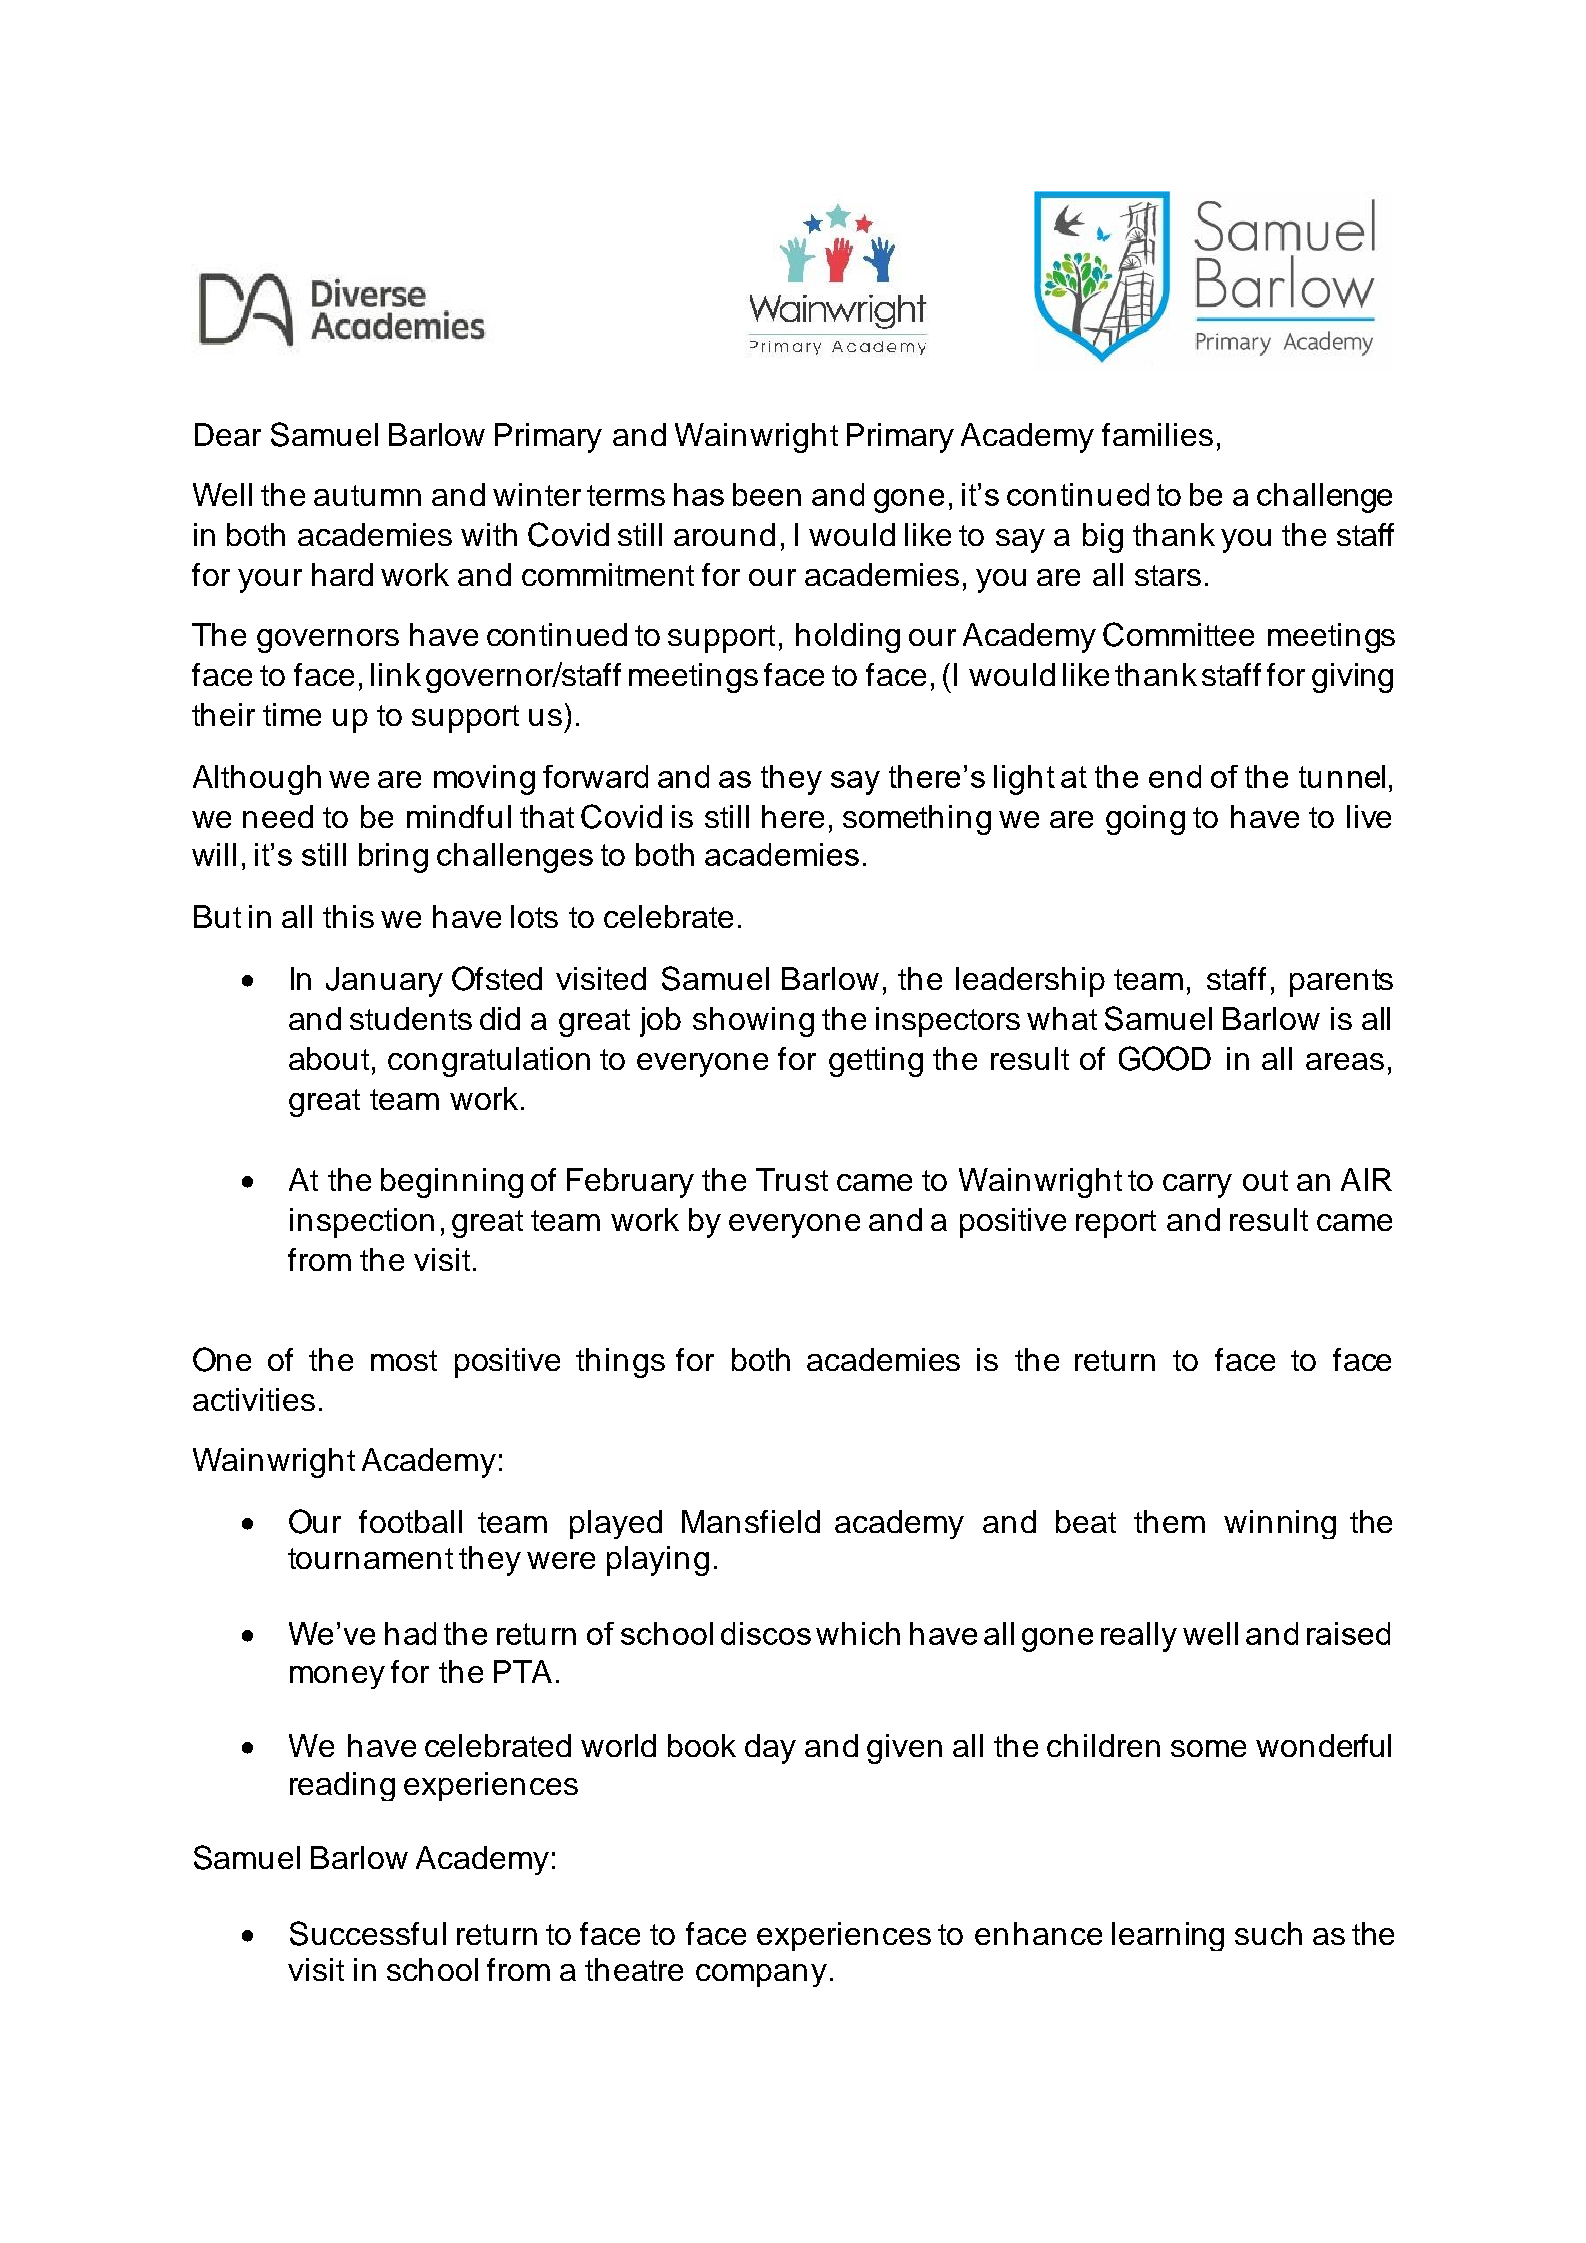  Describe the element at coordinates (1157, 434) in the page. I see `families` at that location.
